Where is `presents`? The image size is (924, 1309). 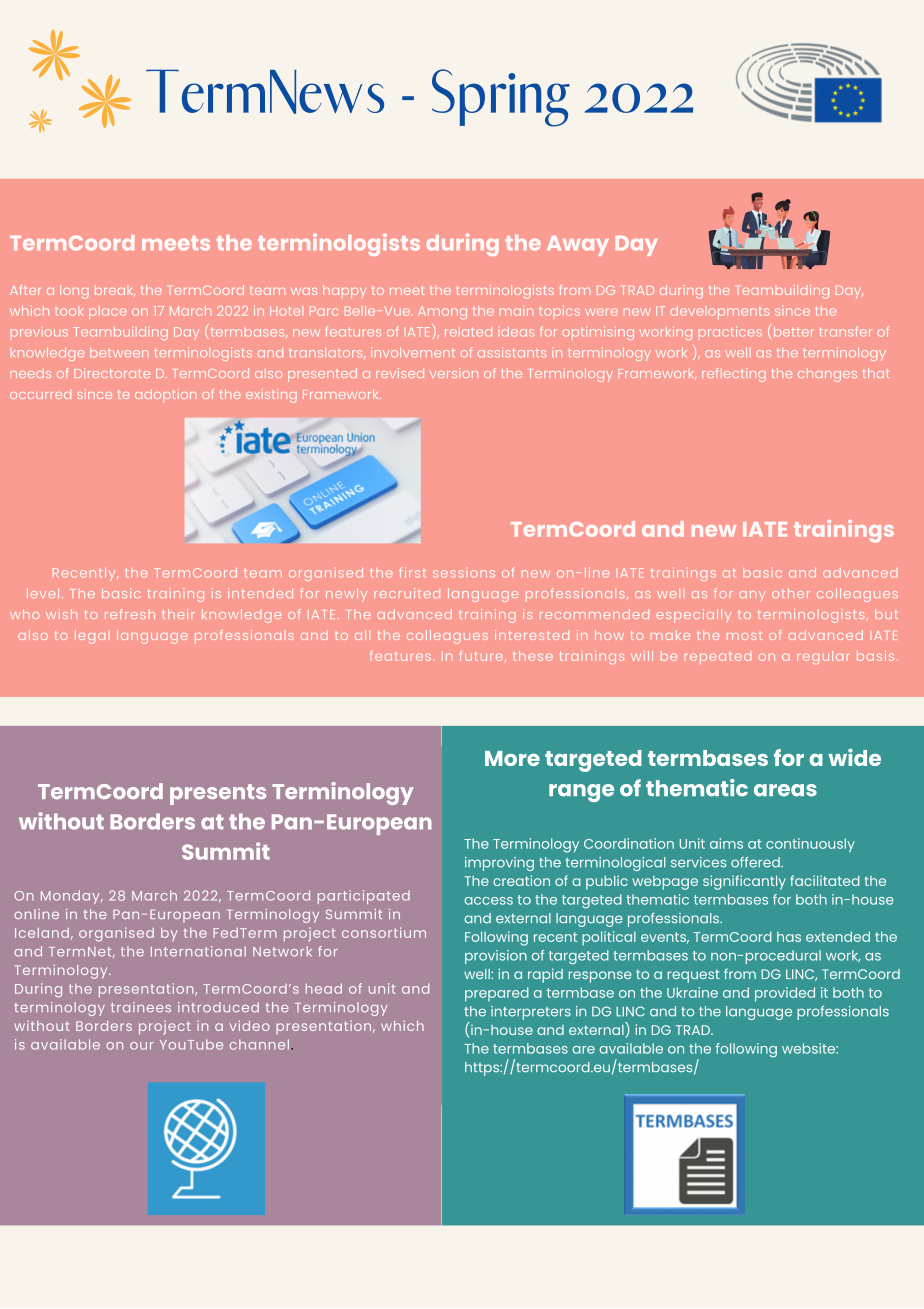 presents is located at coordinates (218, 794).
